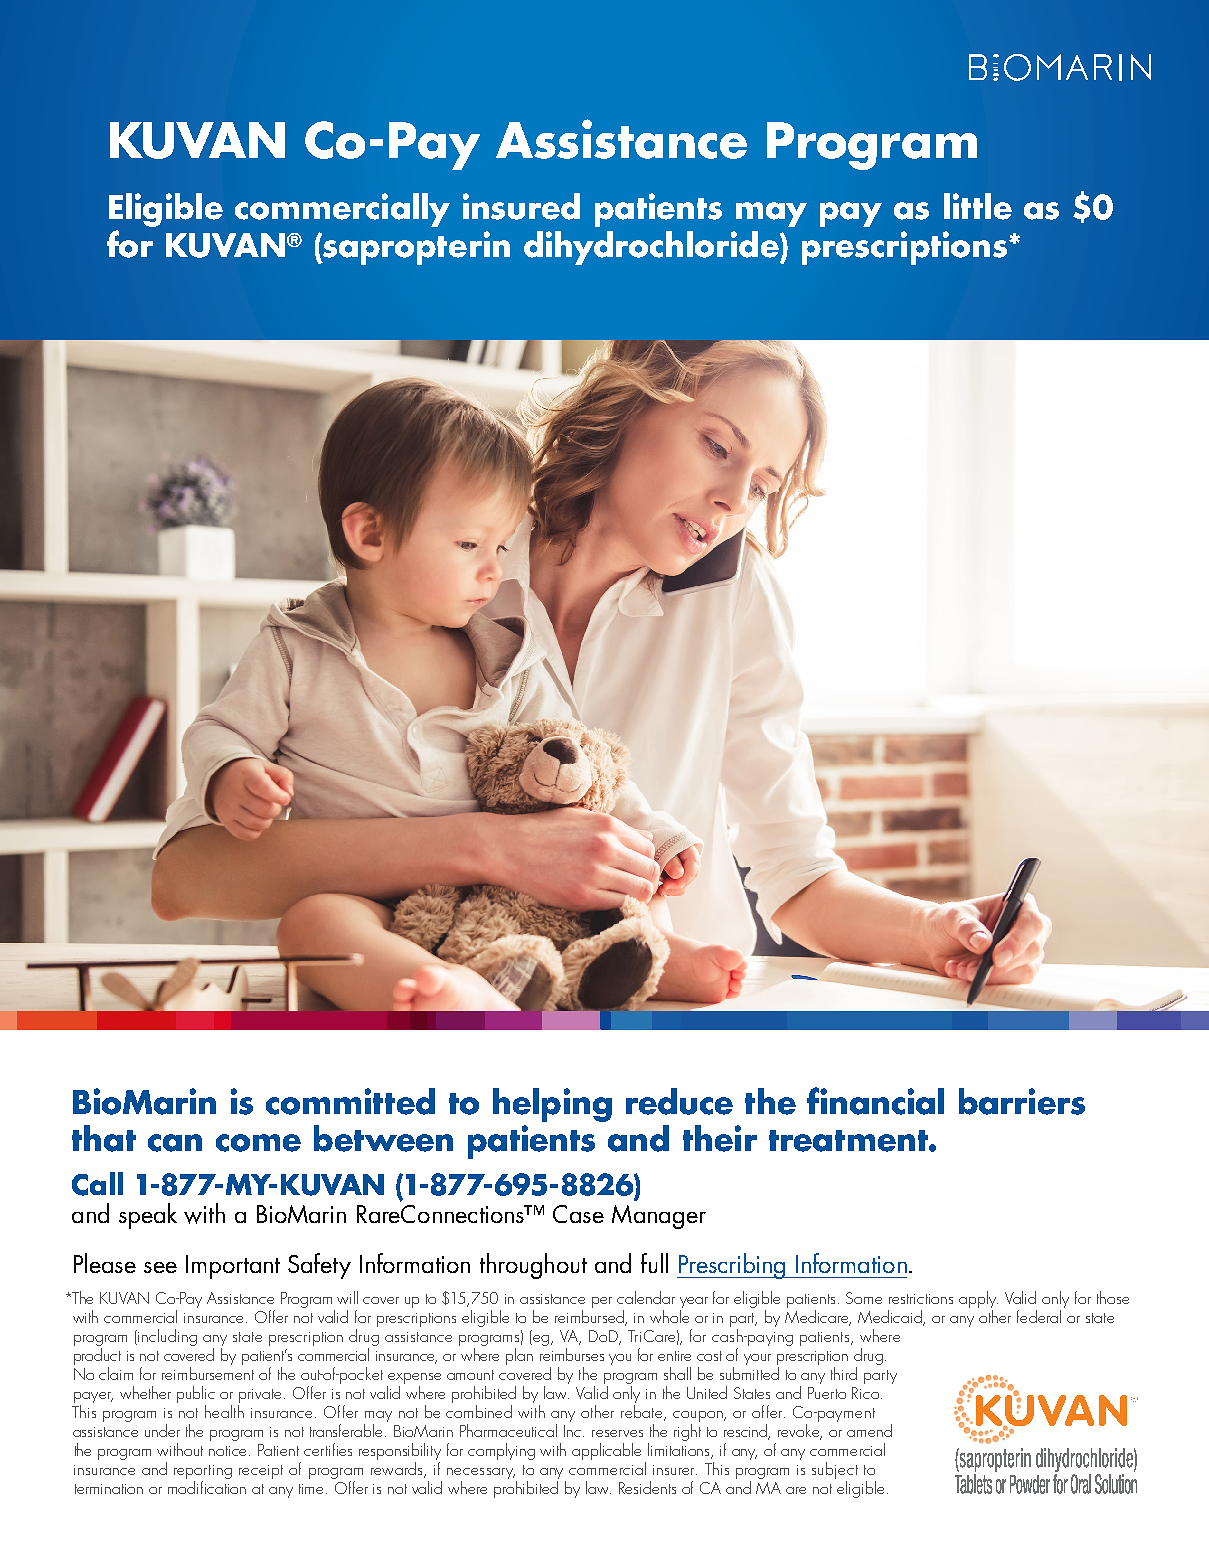 The height and width of the image is (1565, 1209). Describe the element at coordinates (1022, 1101) in the image. I see `barriers` at that location.
